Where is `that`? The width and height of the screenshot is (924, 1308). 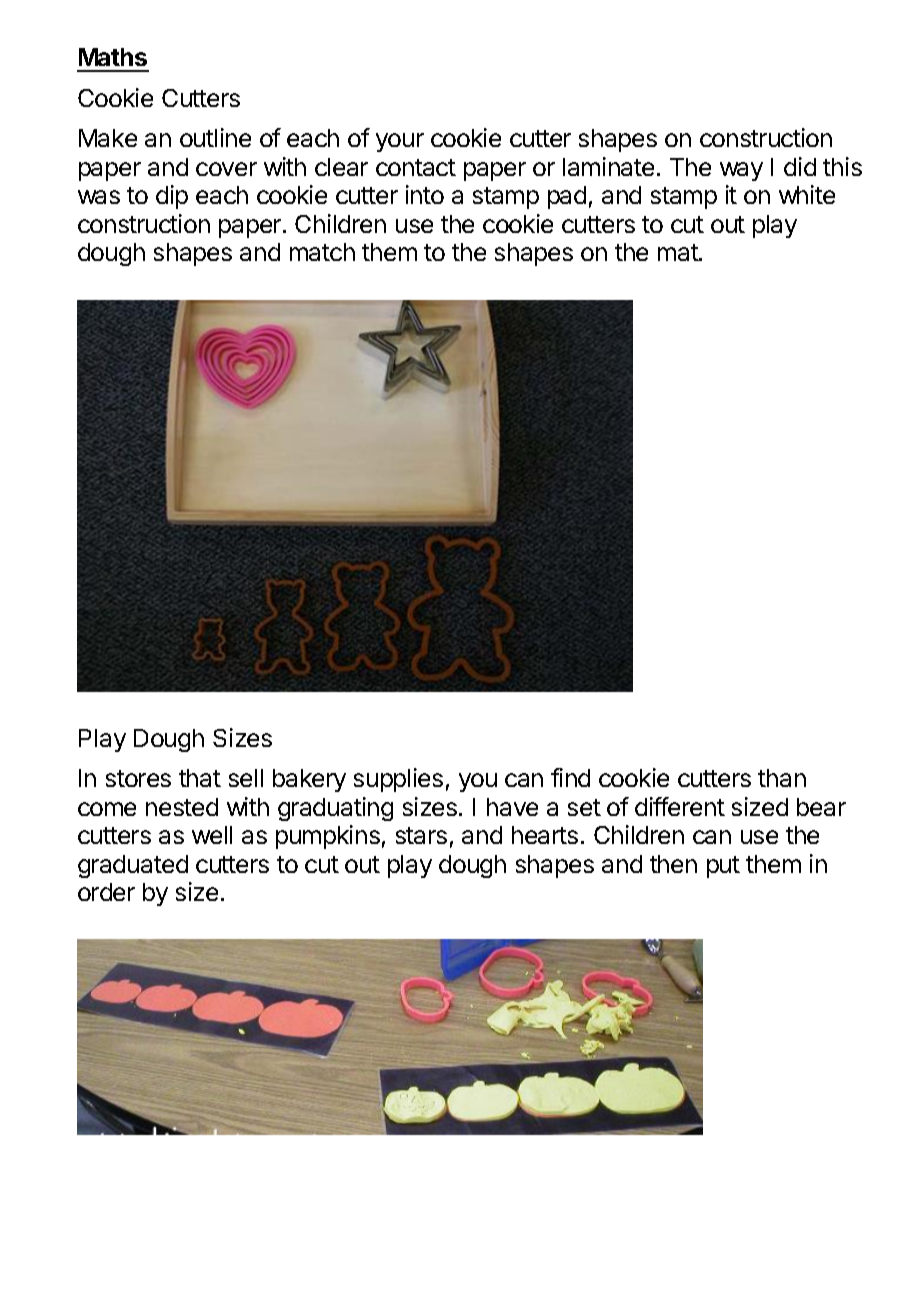
that is located at coordinates (200, 778).
